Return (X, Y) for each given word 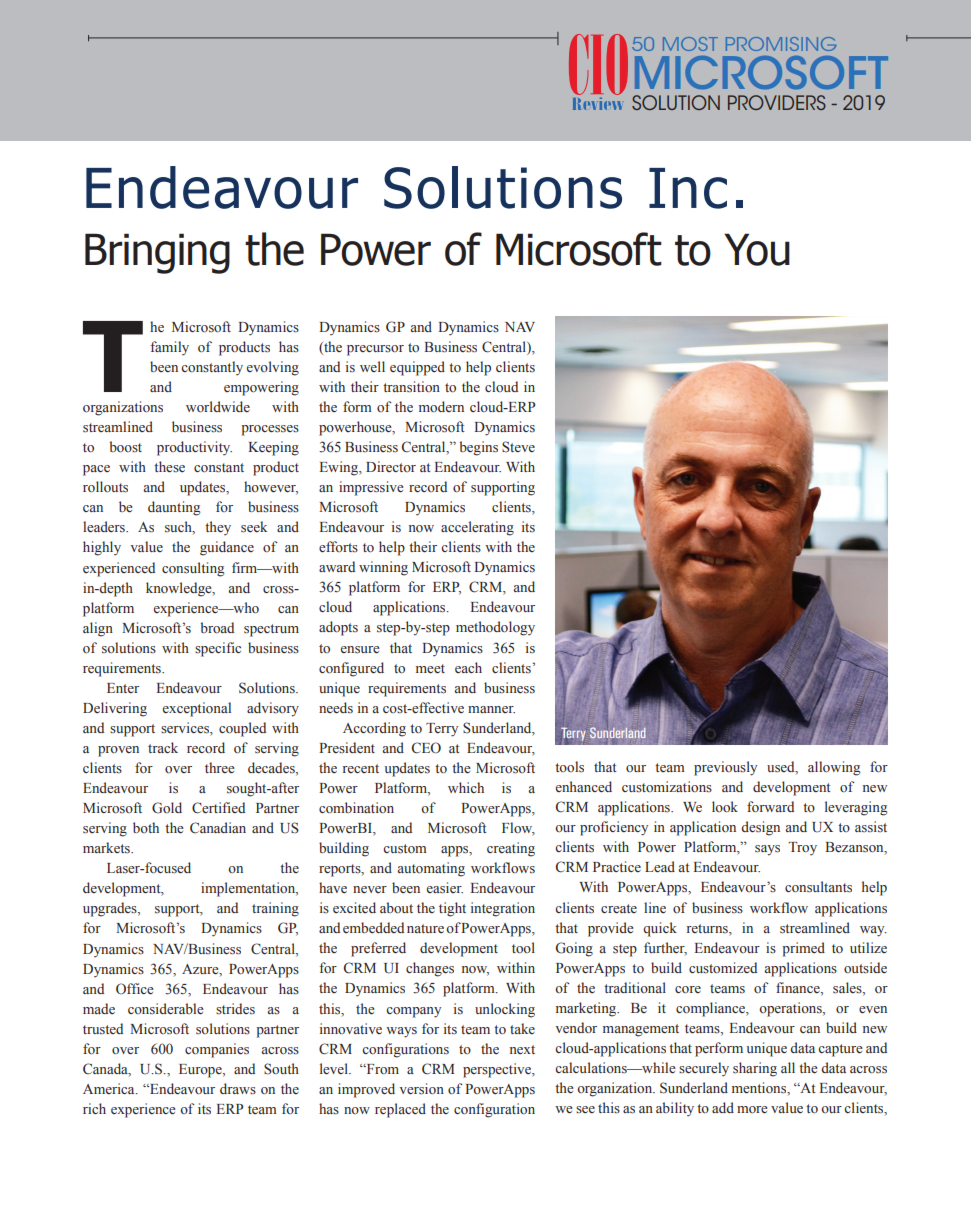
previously (725, 768)
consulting (193, 569)
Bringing (157, 253)
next (522, 1049)
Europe (201, 1071)
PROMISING (781, 44)
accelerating (477, 528)
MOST (690, 44)
